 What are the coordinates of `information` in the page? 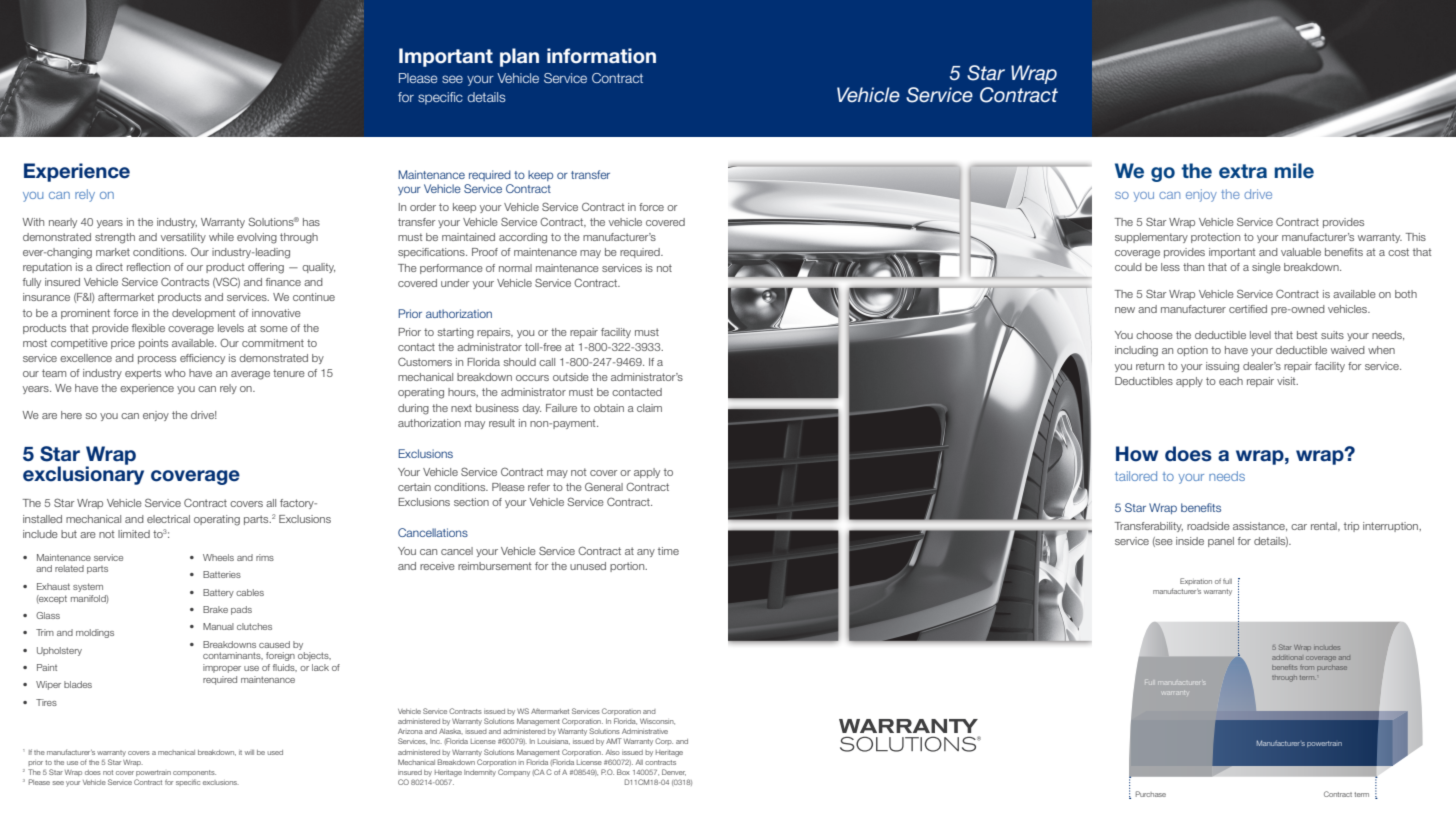 It's located at (601, 56).
